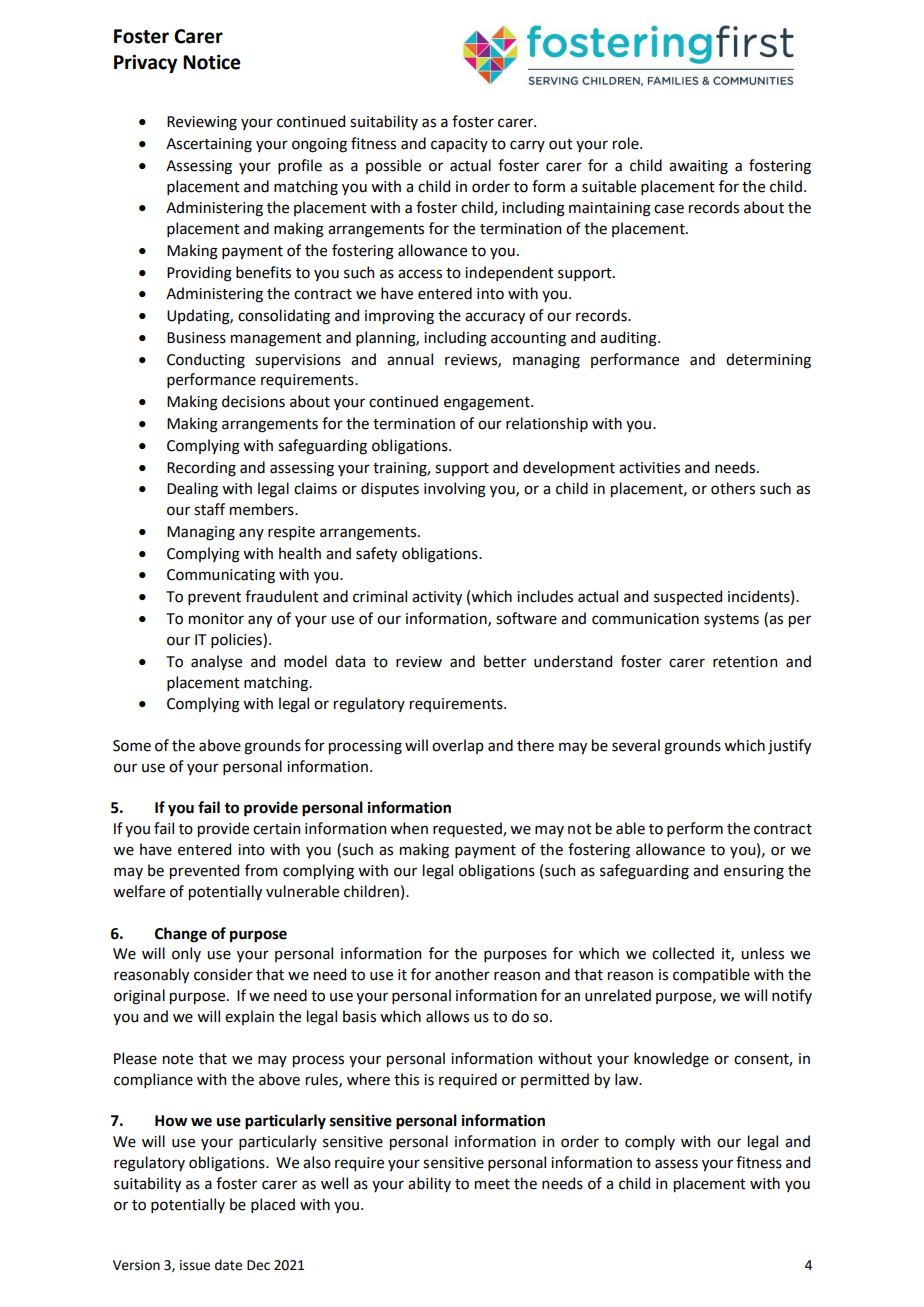 Image resolution: width=924 pixels, height=1307 pixels. I want to click on retention, so click(745, 662).
